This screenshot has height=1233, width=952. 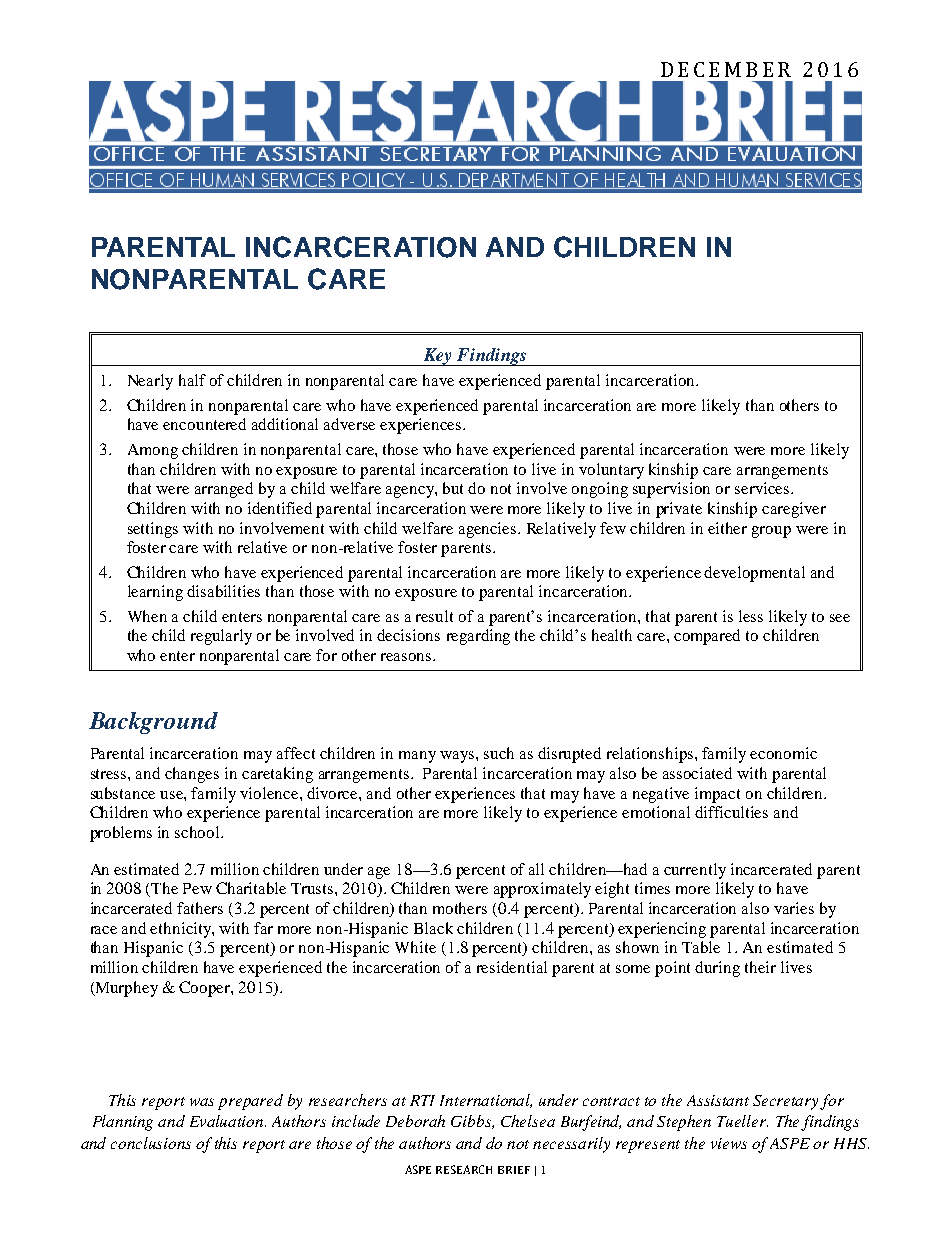 I want to click on developmental, so click(x=754, y=574).
